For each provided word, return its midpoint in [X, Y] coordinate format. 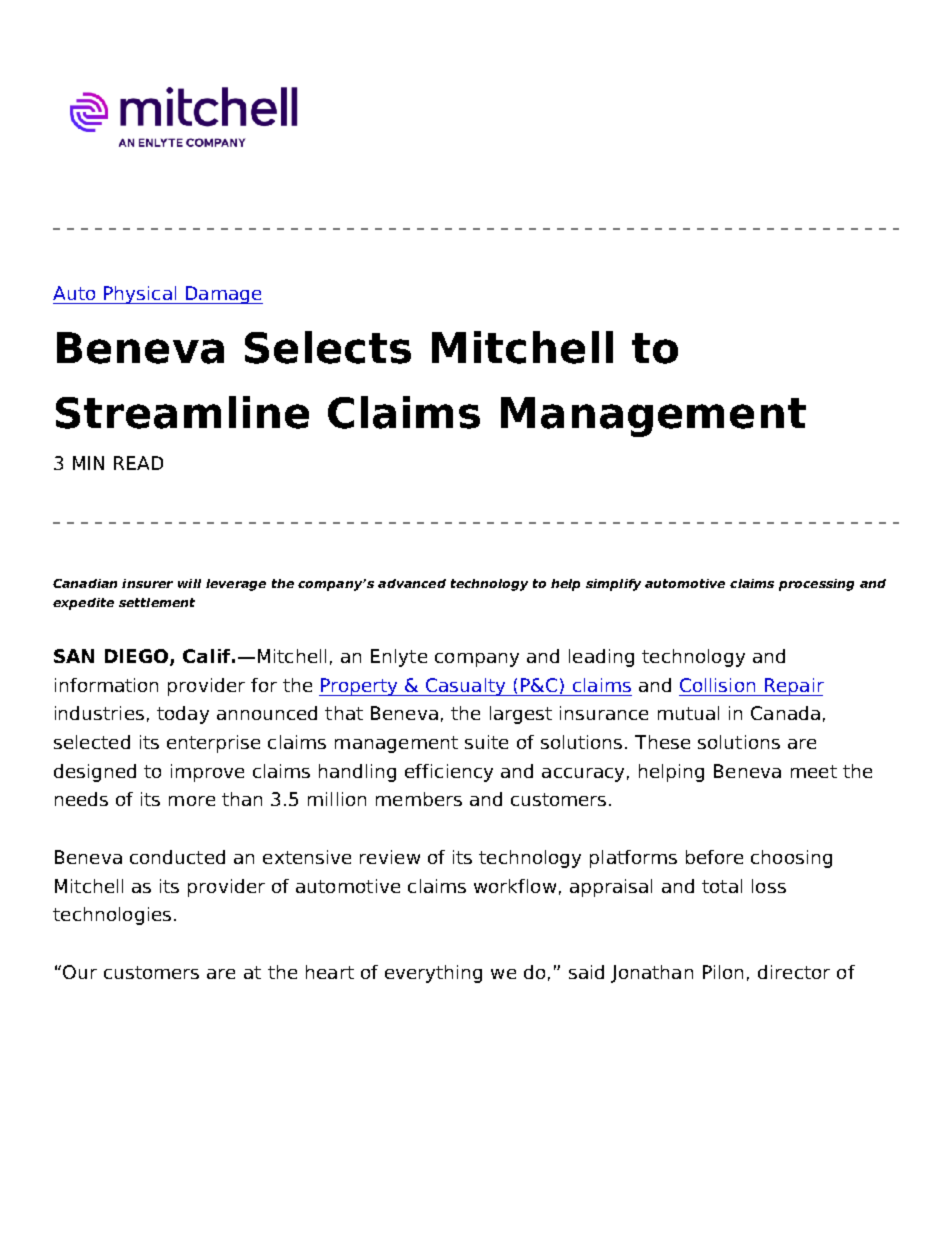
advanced [412, 583]
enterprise [213, 744]
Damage [223, 295]
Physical [140, 295]
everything [433, 974]
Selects [328, 347]
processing [816, 585]
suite [486, 742]
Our [80, 972]
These [662, 742]
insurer [147, 583]
